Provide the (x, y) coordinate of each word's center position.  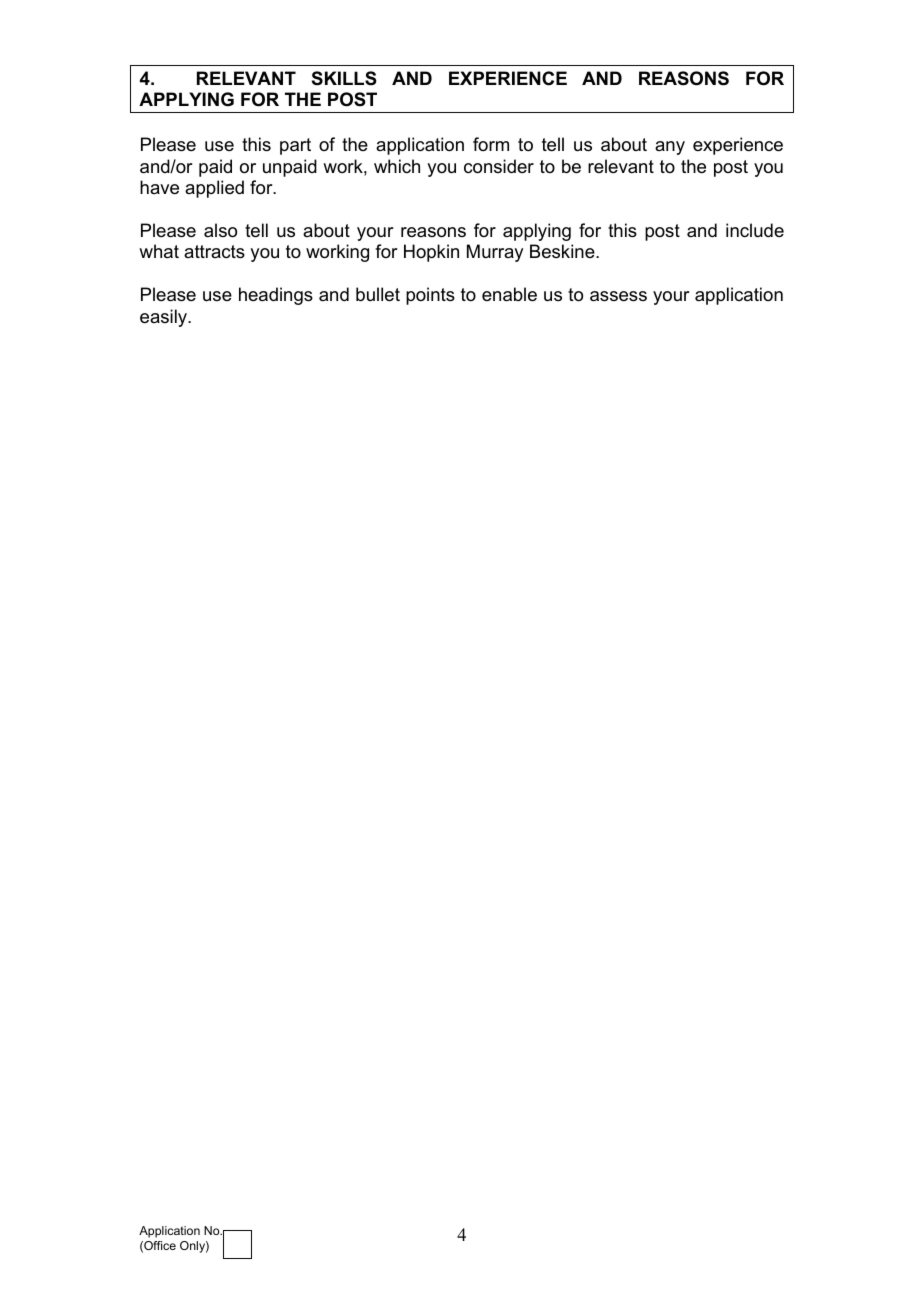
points (430, 296)
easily (165, 318)
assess (618, 296)
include (755, 230)
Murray (495, 253)
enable (509, 294)
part (295, 146)
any (670, 148)
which (397, 166)
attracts (214, 252)
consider (499, 166)
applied (214, 189)
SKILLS (344, 78)
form (491, 144)
